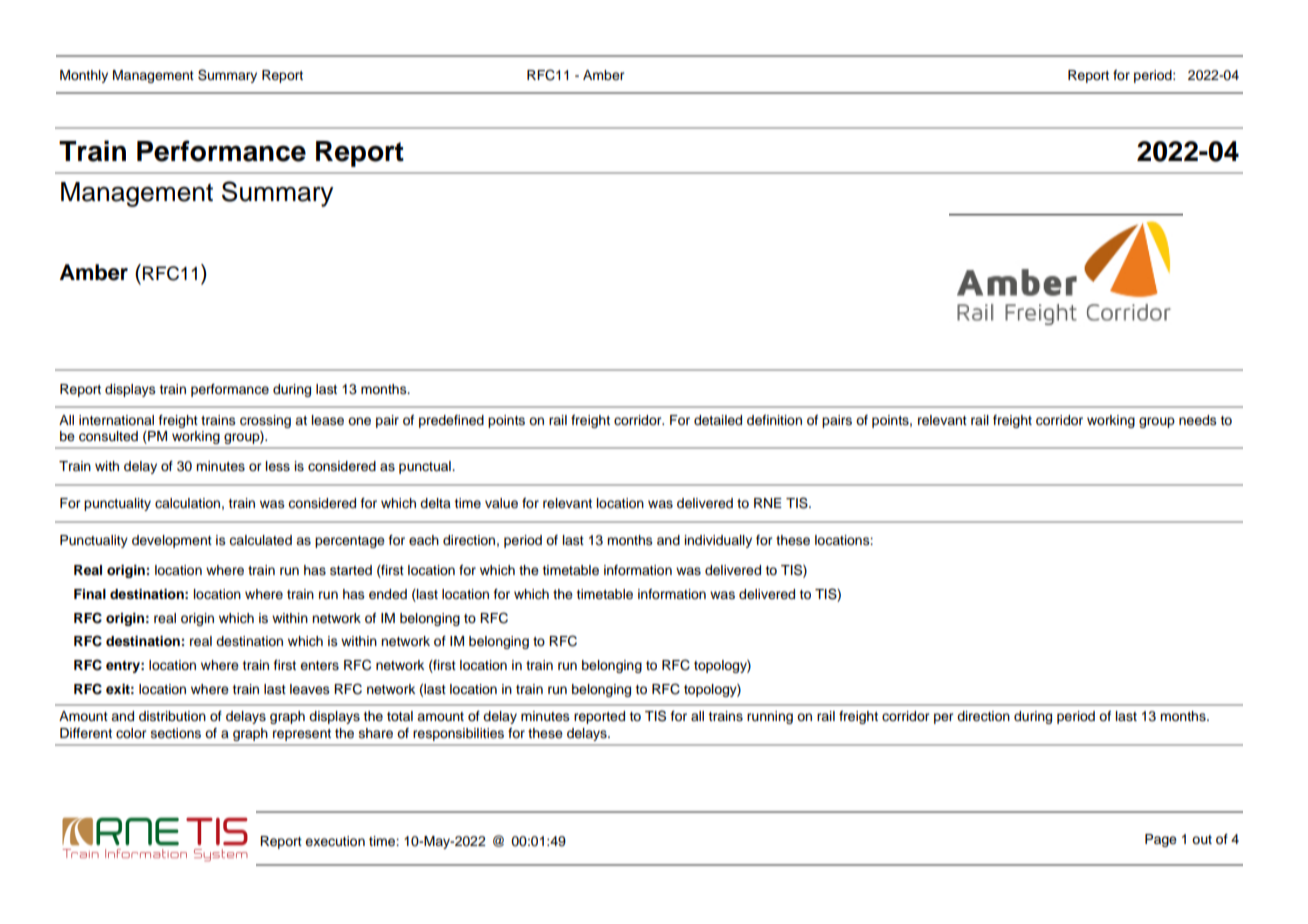 The width and height of the document is (1308, 924). Describe the element at coordinates (718, 541) in the document. I see `individually` at that location.
